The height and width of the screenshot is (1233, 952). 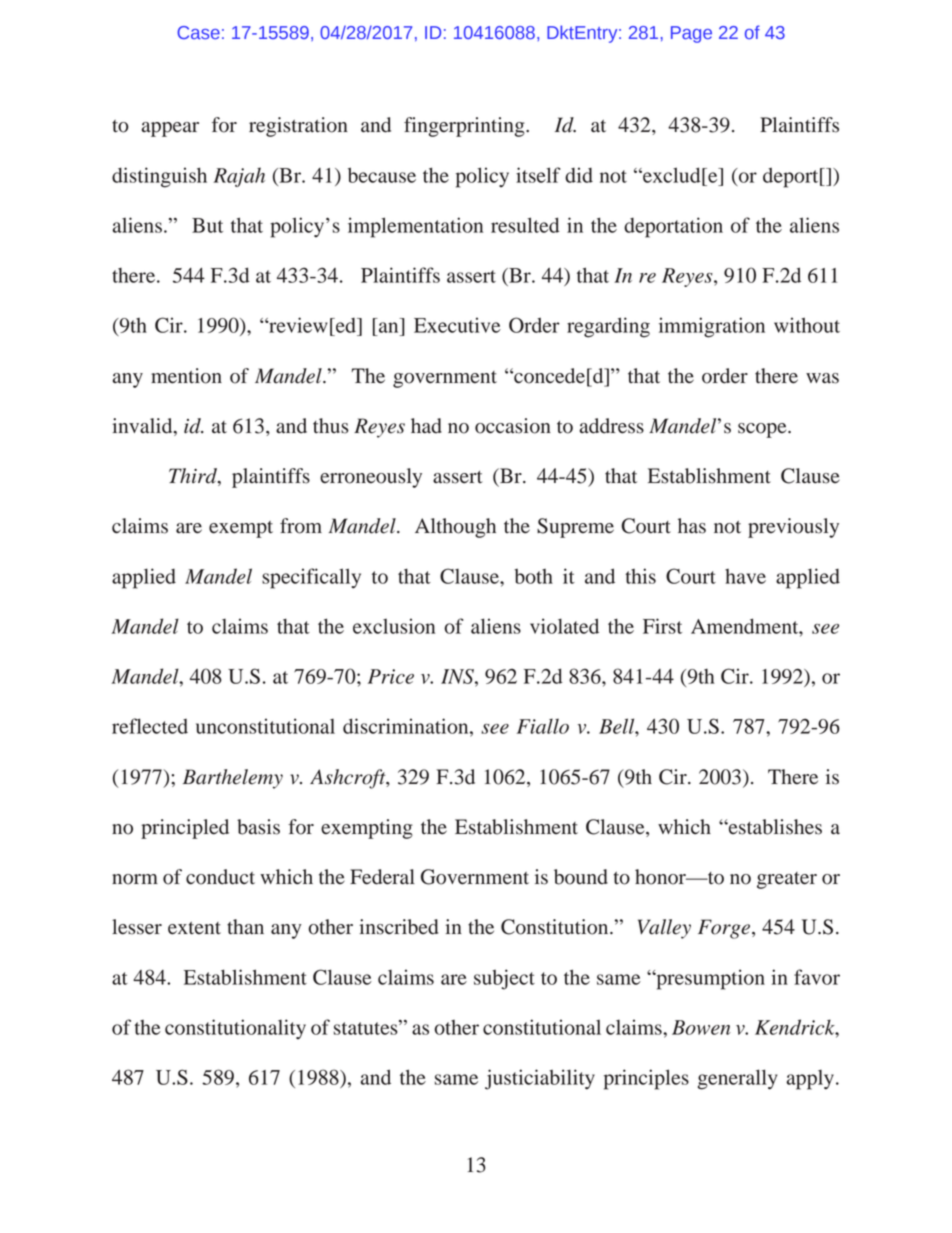 I want to click on extent, so click(x=194, y=928).
